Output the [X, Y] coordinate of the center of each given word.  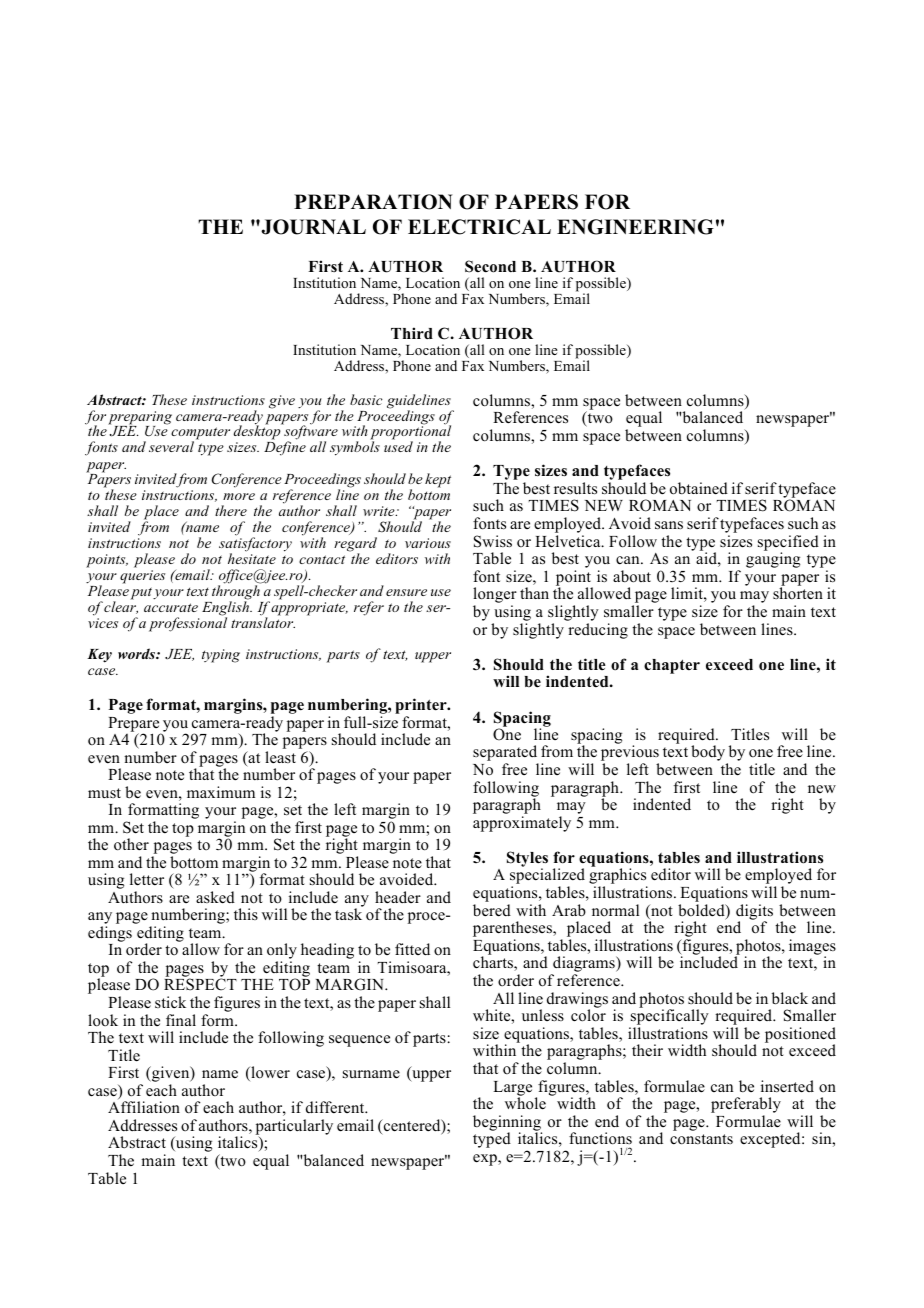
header [398, 897]
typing [221, 656]
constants [701, 1139]
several [171, 446]
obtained [699, 488]
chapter [672, 666]
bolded [702, 911]
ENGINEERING [635, 227]
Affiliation [144, 1107]
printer [422, 707]
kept [438, 480]
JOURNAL [312, 227]
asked [215, 897]
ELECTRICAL [479, 227]
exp [486, 1160]
